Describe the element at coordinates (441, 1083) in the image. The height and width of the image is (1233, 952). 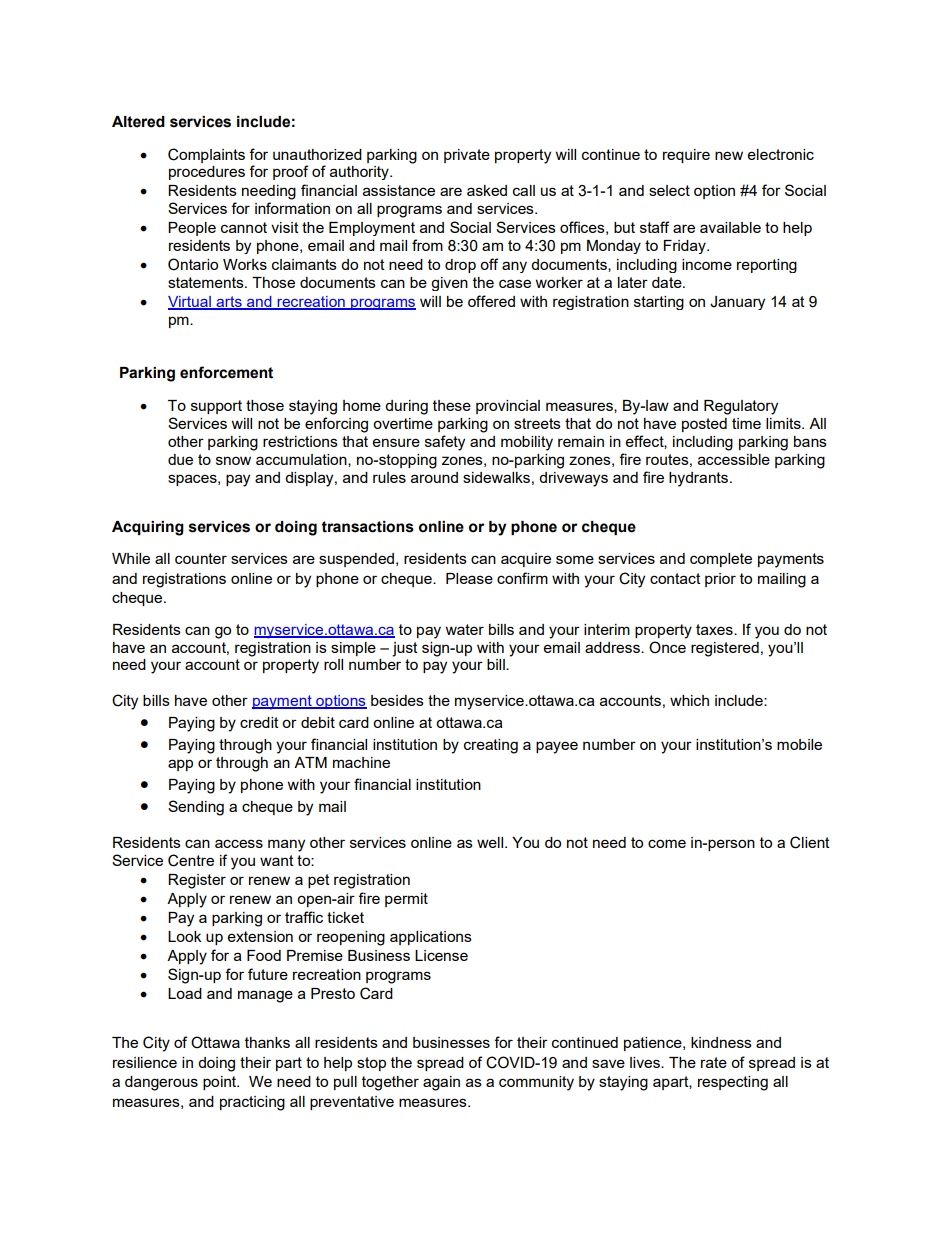
I see `again` at that location.
